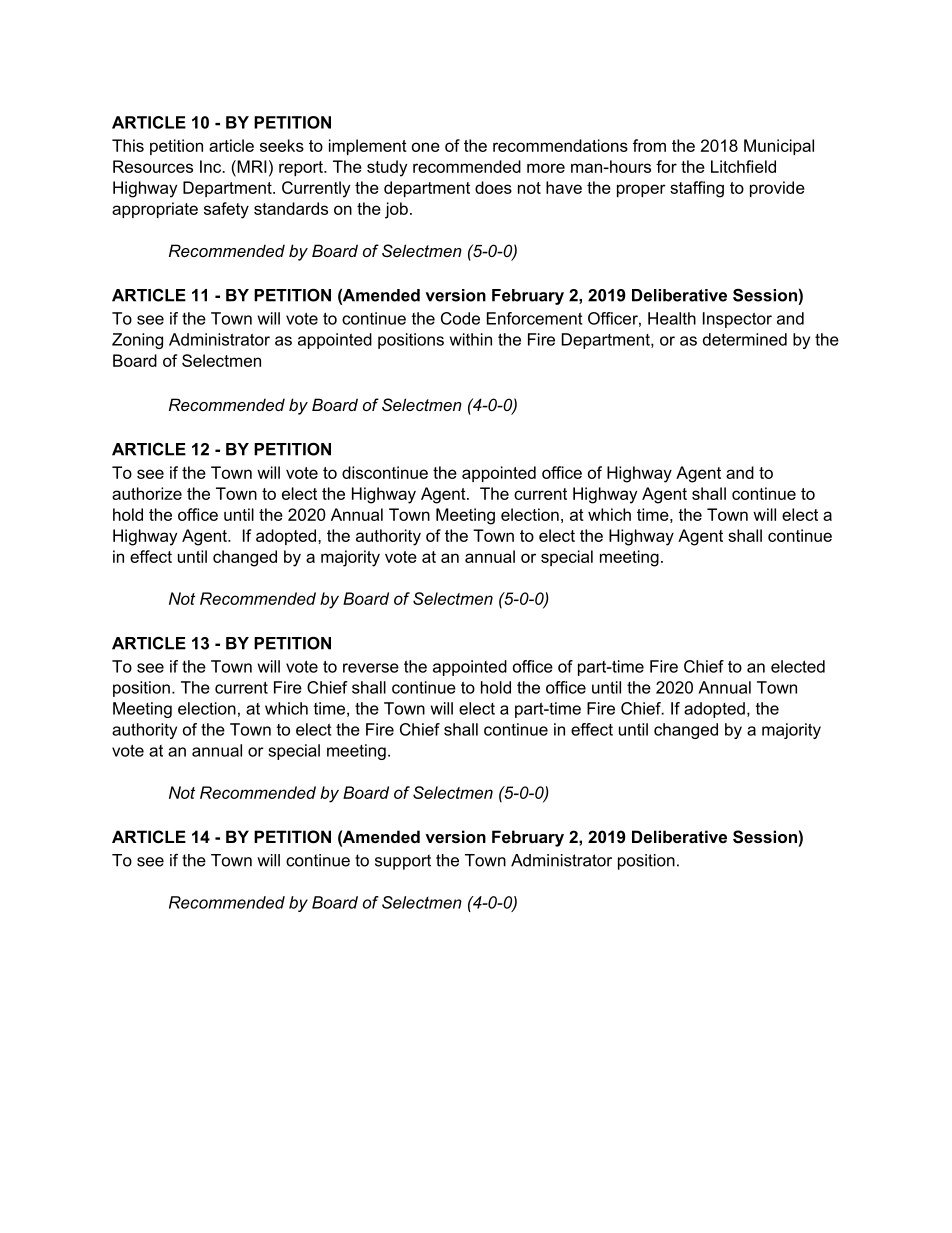 This screenshot has width=952, height=1233. Describe the element at coordinates (534, 318) in the screenshot. I see `Enforcement` at that location.
